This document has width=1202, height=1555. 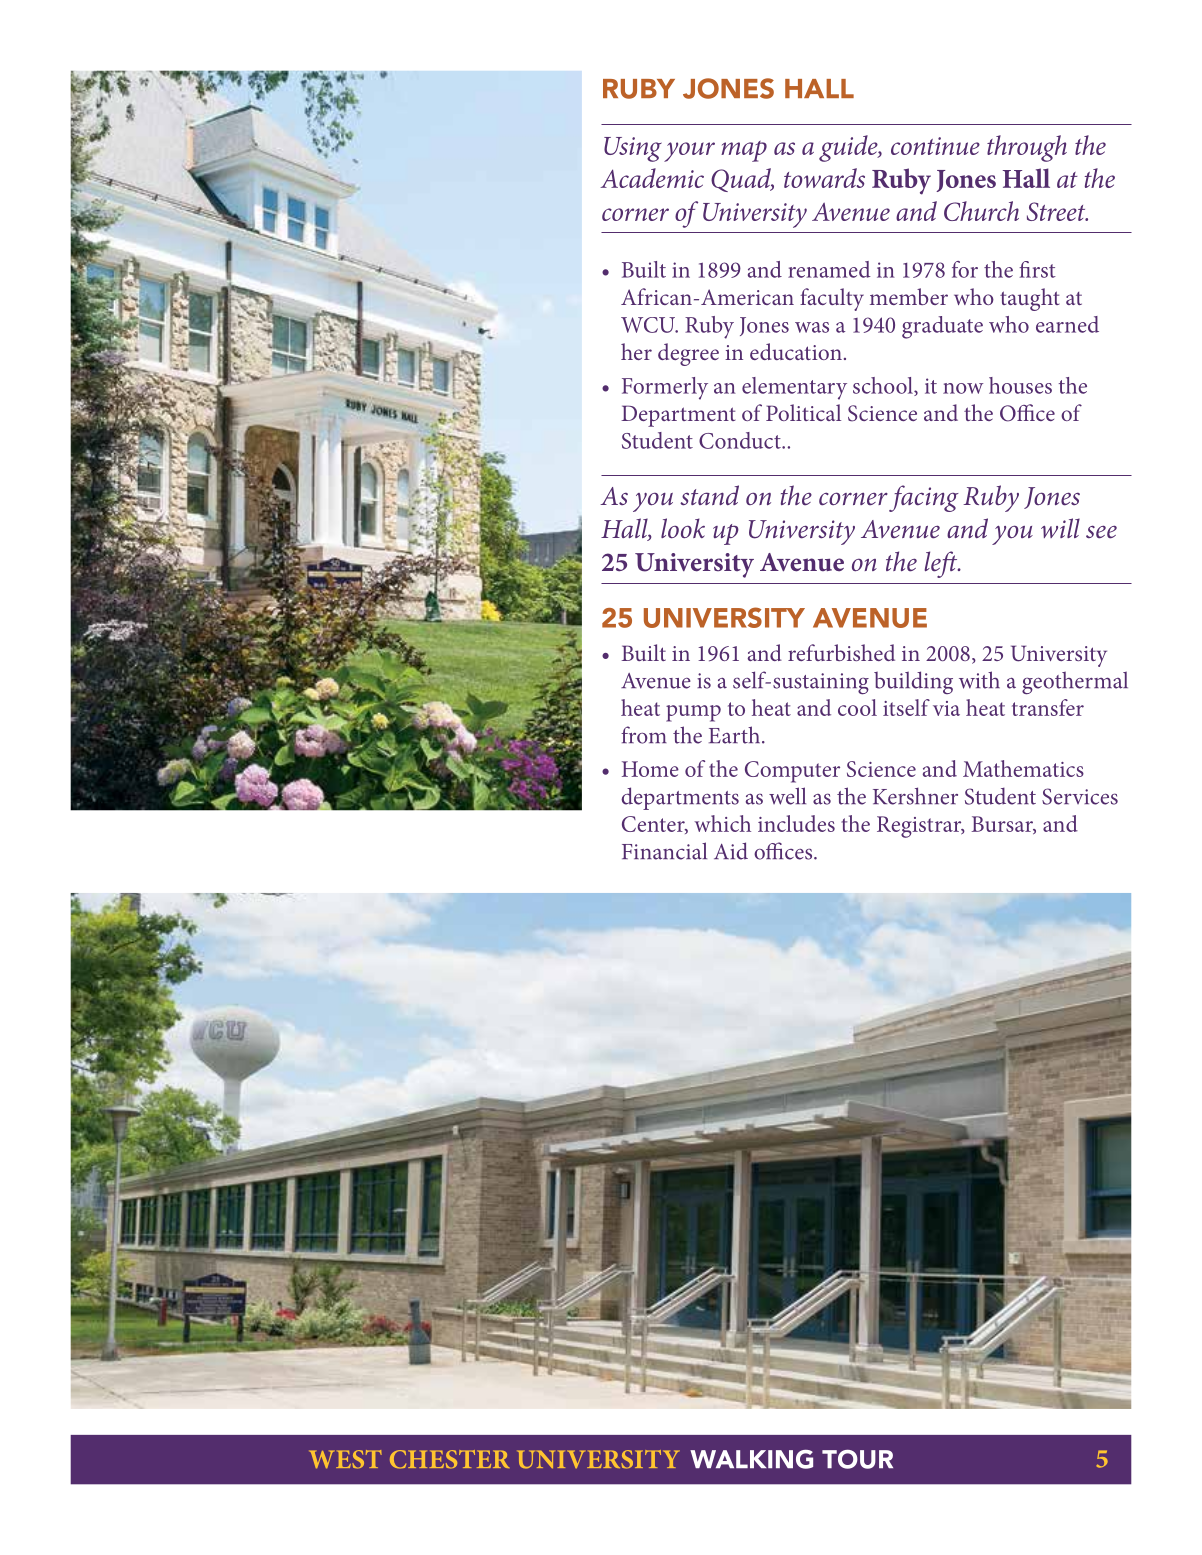 I want to click on Home, so click(x=650, y=769).
